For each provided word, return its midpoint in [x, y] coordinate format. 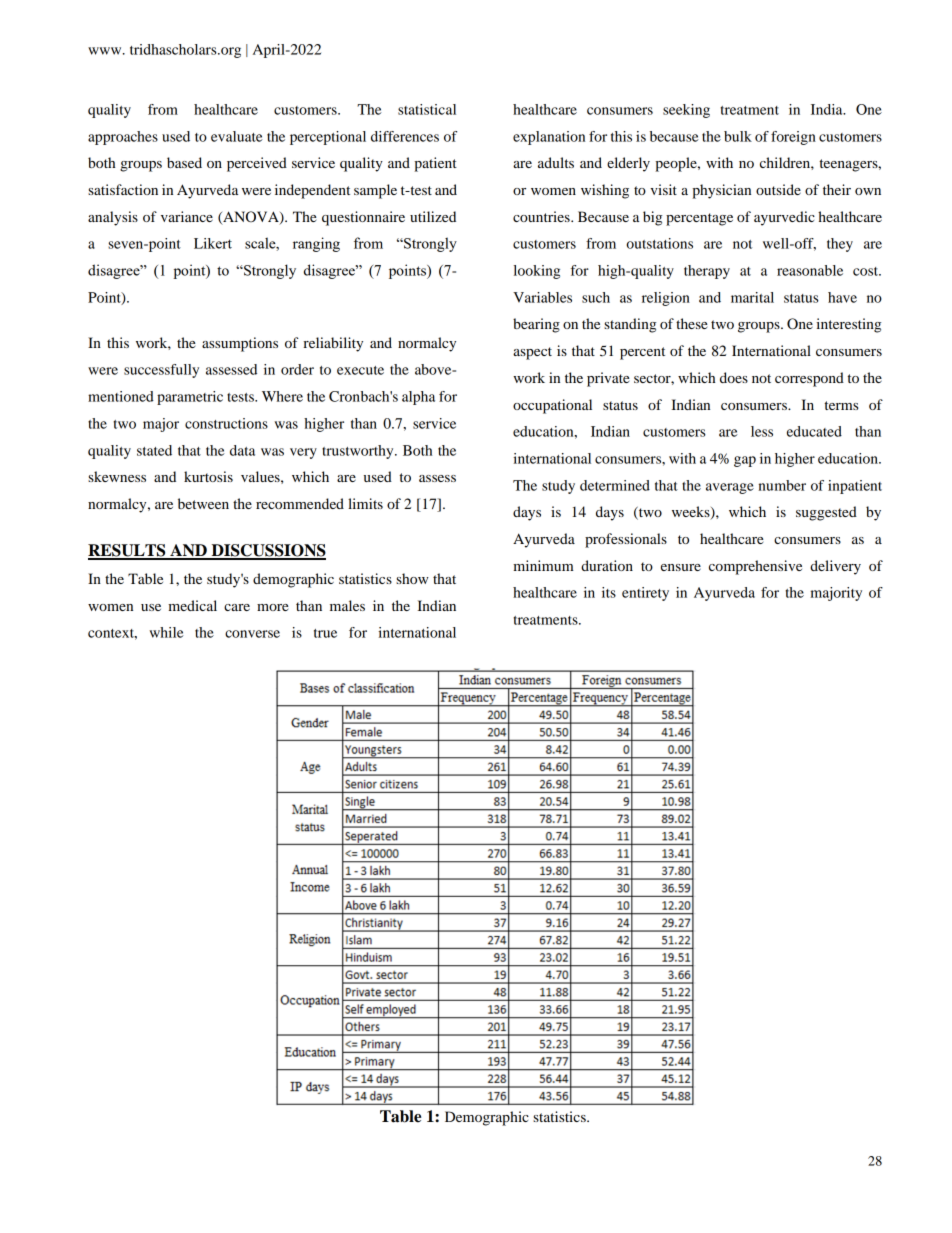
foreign [793, 138]
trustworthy [359, 452]
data [242, 450]
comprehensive [755, 567]
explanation [549, 138]
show [412, 578]
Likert [213, 243]
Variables [542, 297]
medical [192, 605]
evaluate [237, 136]
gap [745, 461]
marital [752, 297]
